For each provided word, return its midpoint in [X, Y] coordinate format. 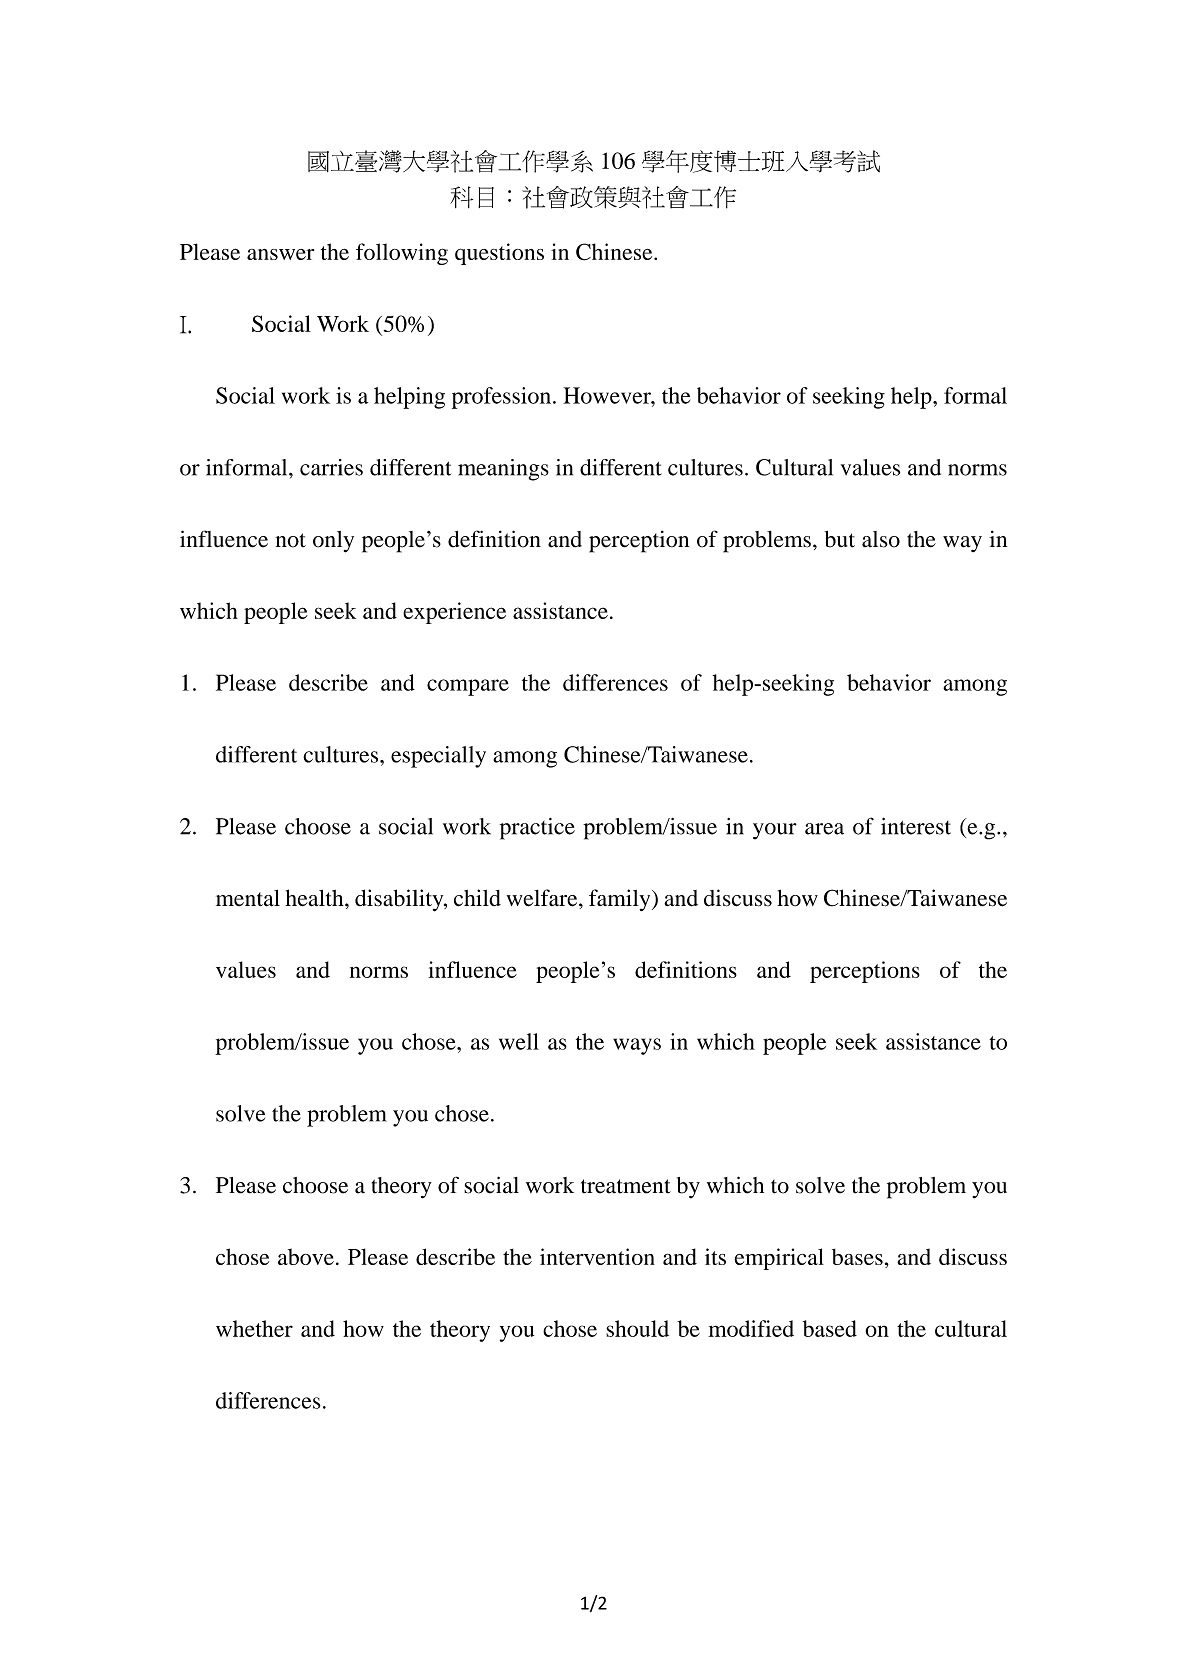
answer [280, 254]
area [824, 829]
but [840, 539]
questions [499, 254]
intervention [597, 1256]
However [608, 395]
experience [454, 613]
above [306, 1256]
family [621, 900]
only [333, 542]
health [315, 898]
